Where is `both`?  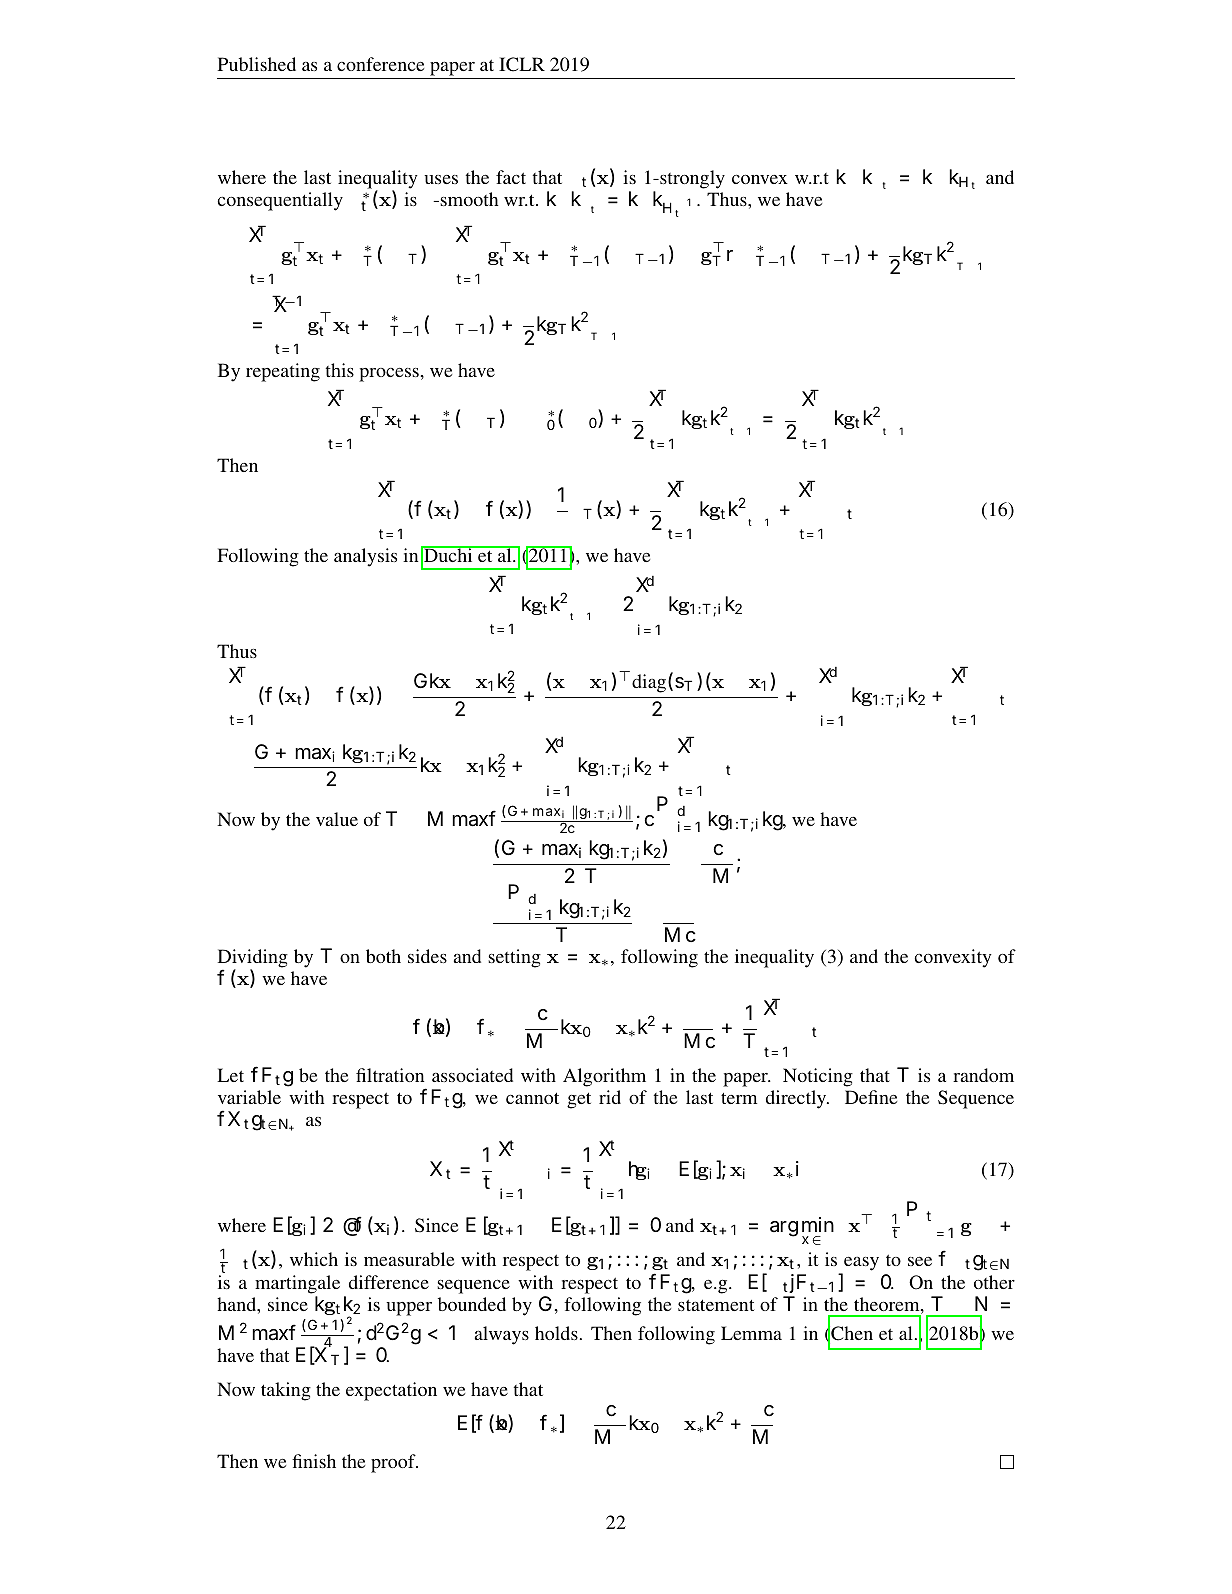
both is located at coordinates (383, 956).
